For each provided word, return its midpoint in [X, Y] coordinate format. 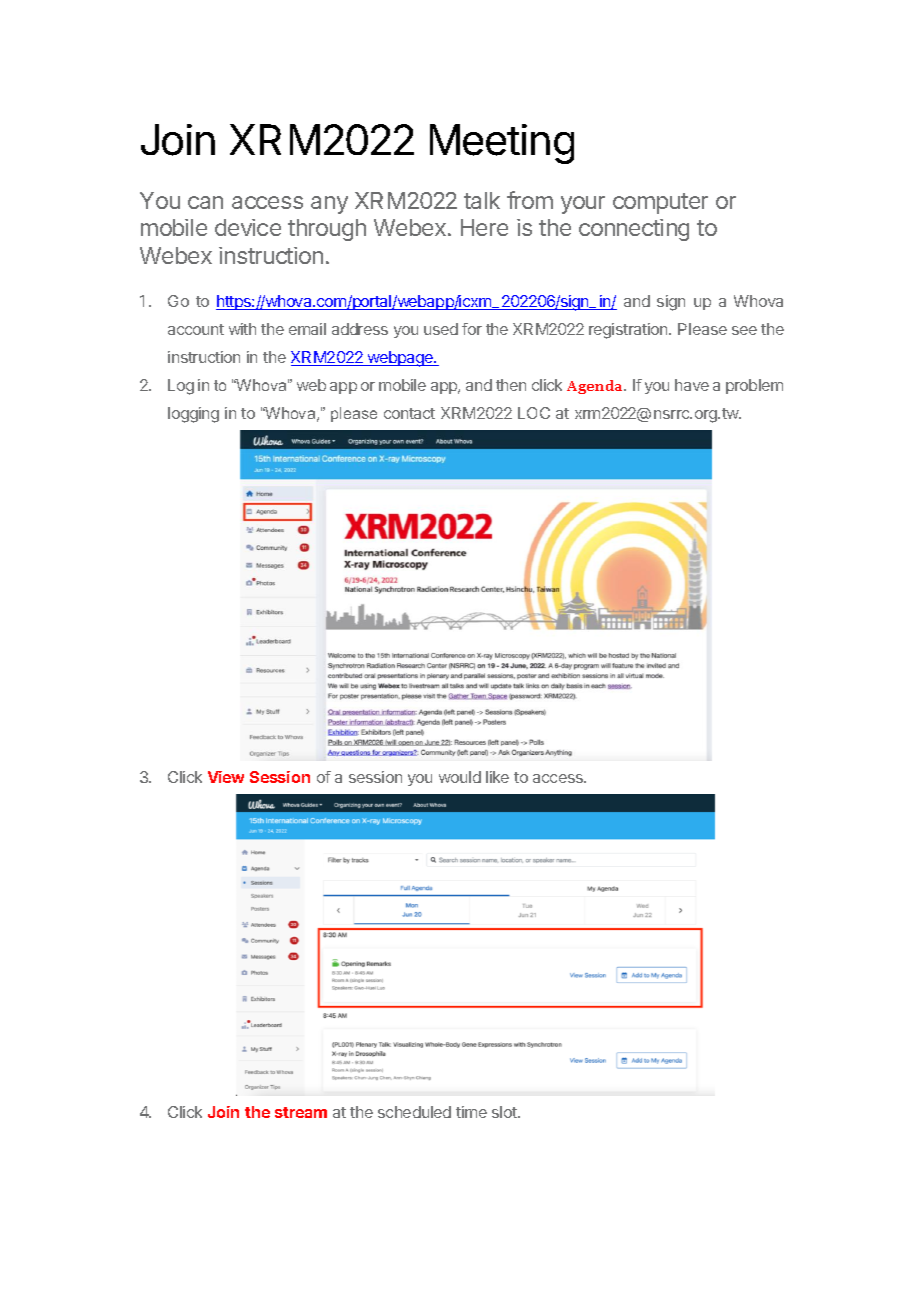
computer [660, 203]
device [248, 227]
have [692, 385]
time [471, 1112]
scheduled [414, 1112]
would [460, 777]
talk [482, 200]
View [226, 777]
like [497, 777]
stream [301, 1112]
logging [193, 415]
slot [505, 1112]
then [511, 385]
